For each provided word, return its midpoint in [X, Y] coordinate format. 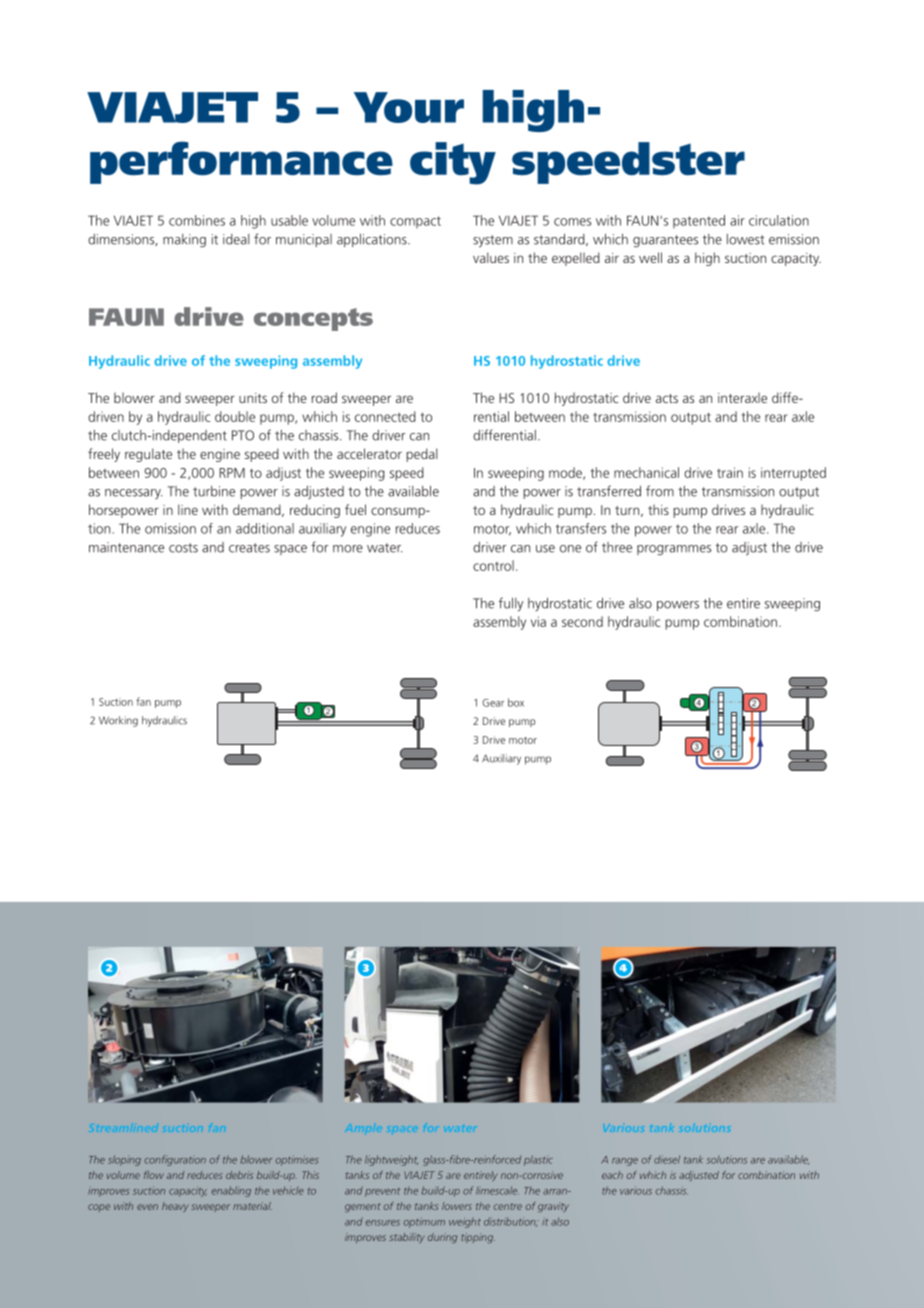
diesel [667, 1159]
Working [118, 721]
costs [183, 548]
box [516, 702]
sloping [124, 1160]
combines [197, 220]
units [253, 398]
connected [385, 416]
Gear [493, 703]
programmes [674, 550]
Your [409, 107]
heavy [175, 1207]
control [493, 565]
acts [667, 398]
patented [699, 221]
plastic [538, 1160]
